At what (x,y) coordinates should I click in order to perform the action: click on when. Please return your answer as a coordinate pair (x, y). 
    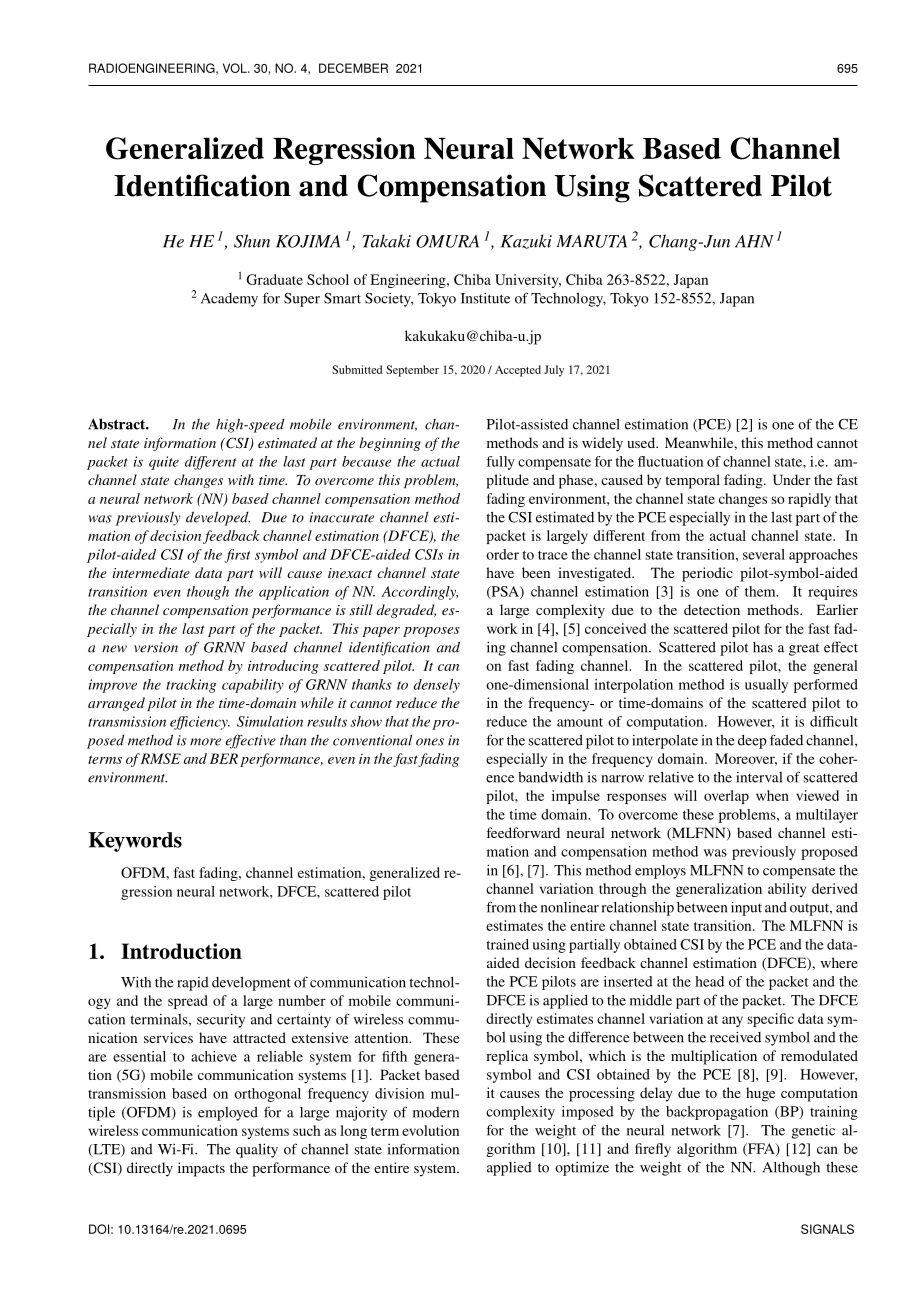
    Looking at the image, I should click on (772, 795).
